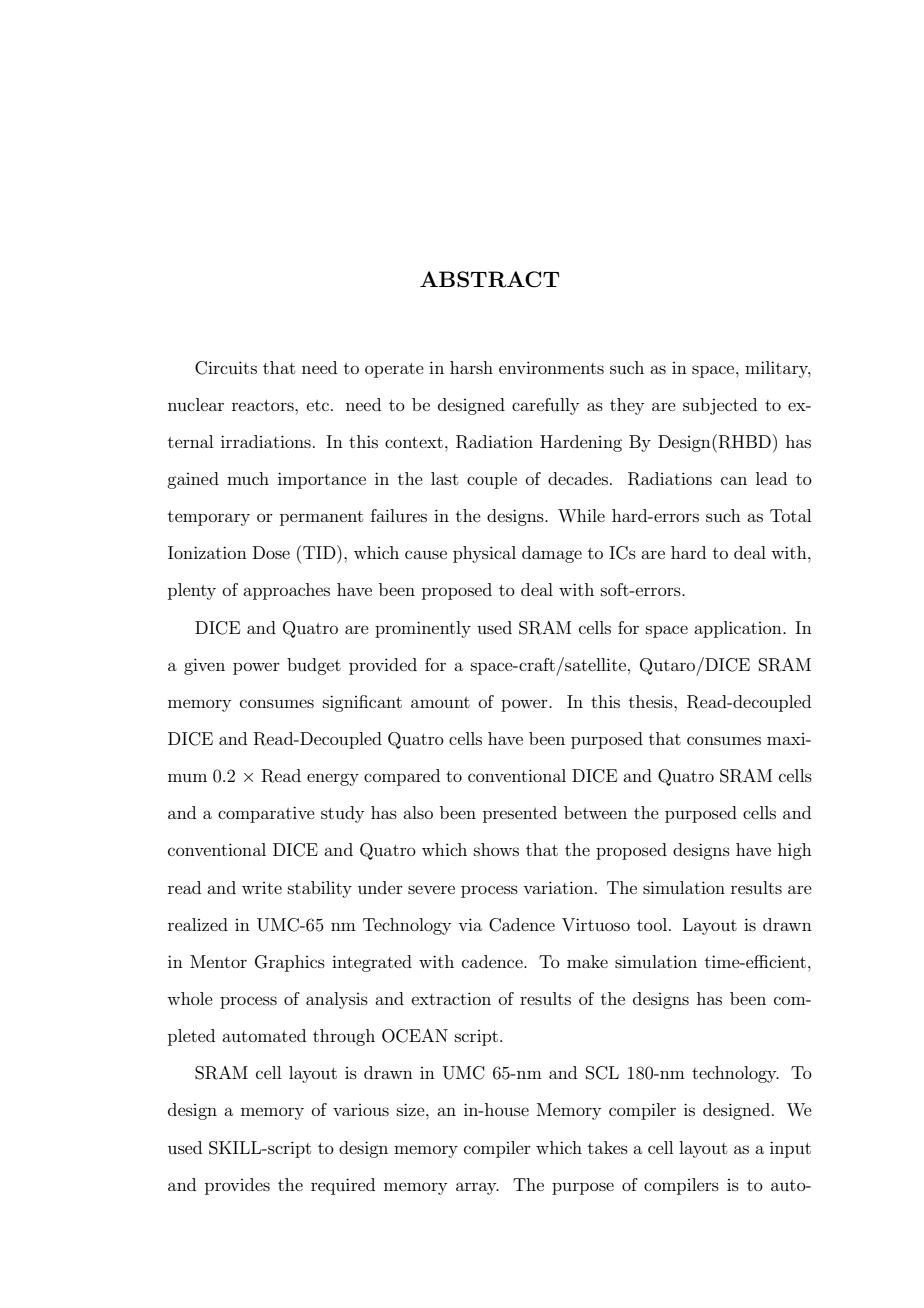  What do you see at coordinates (226, 368) in the image?
I see `Circuits` at bounding box center [226, 368].
